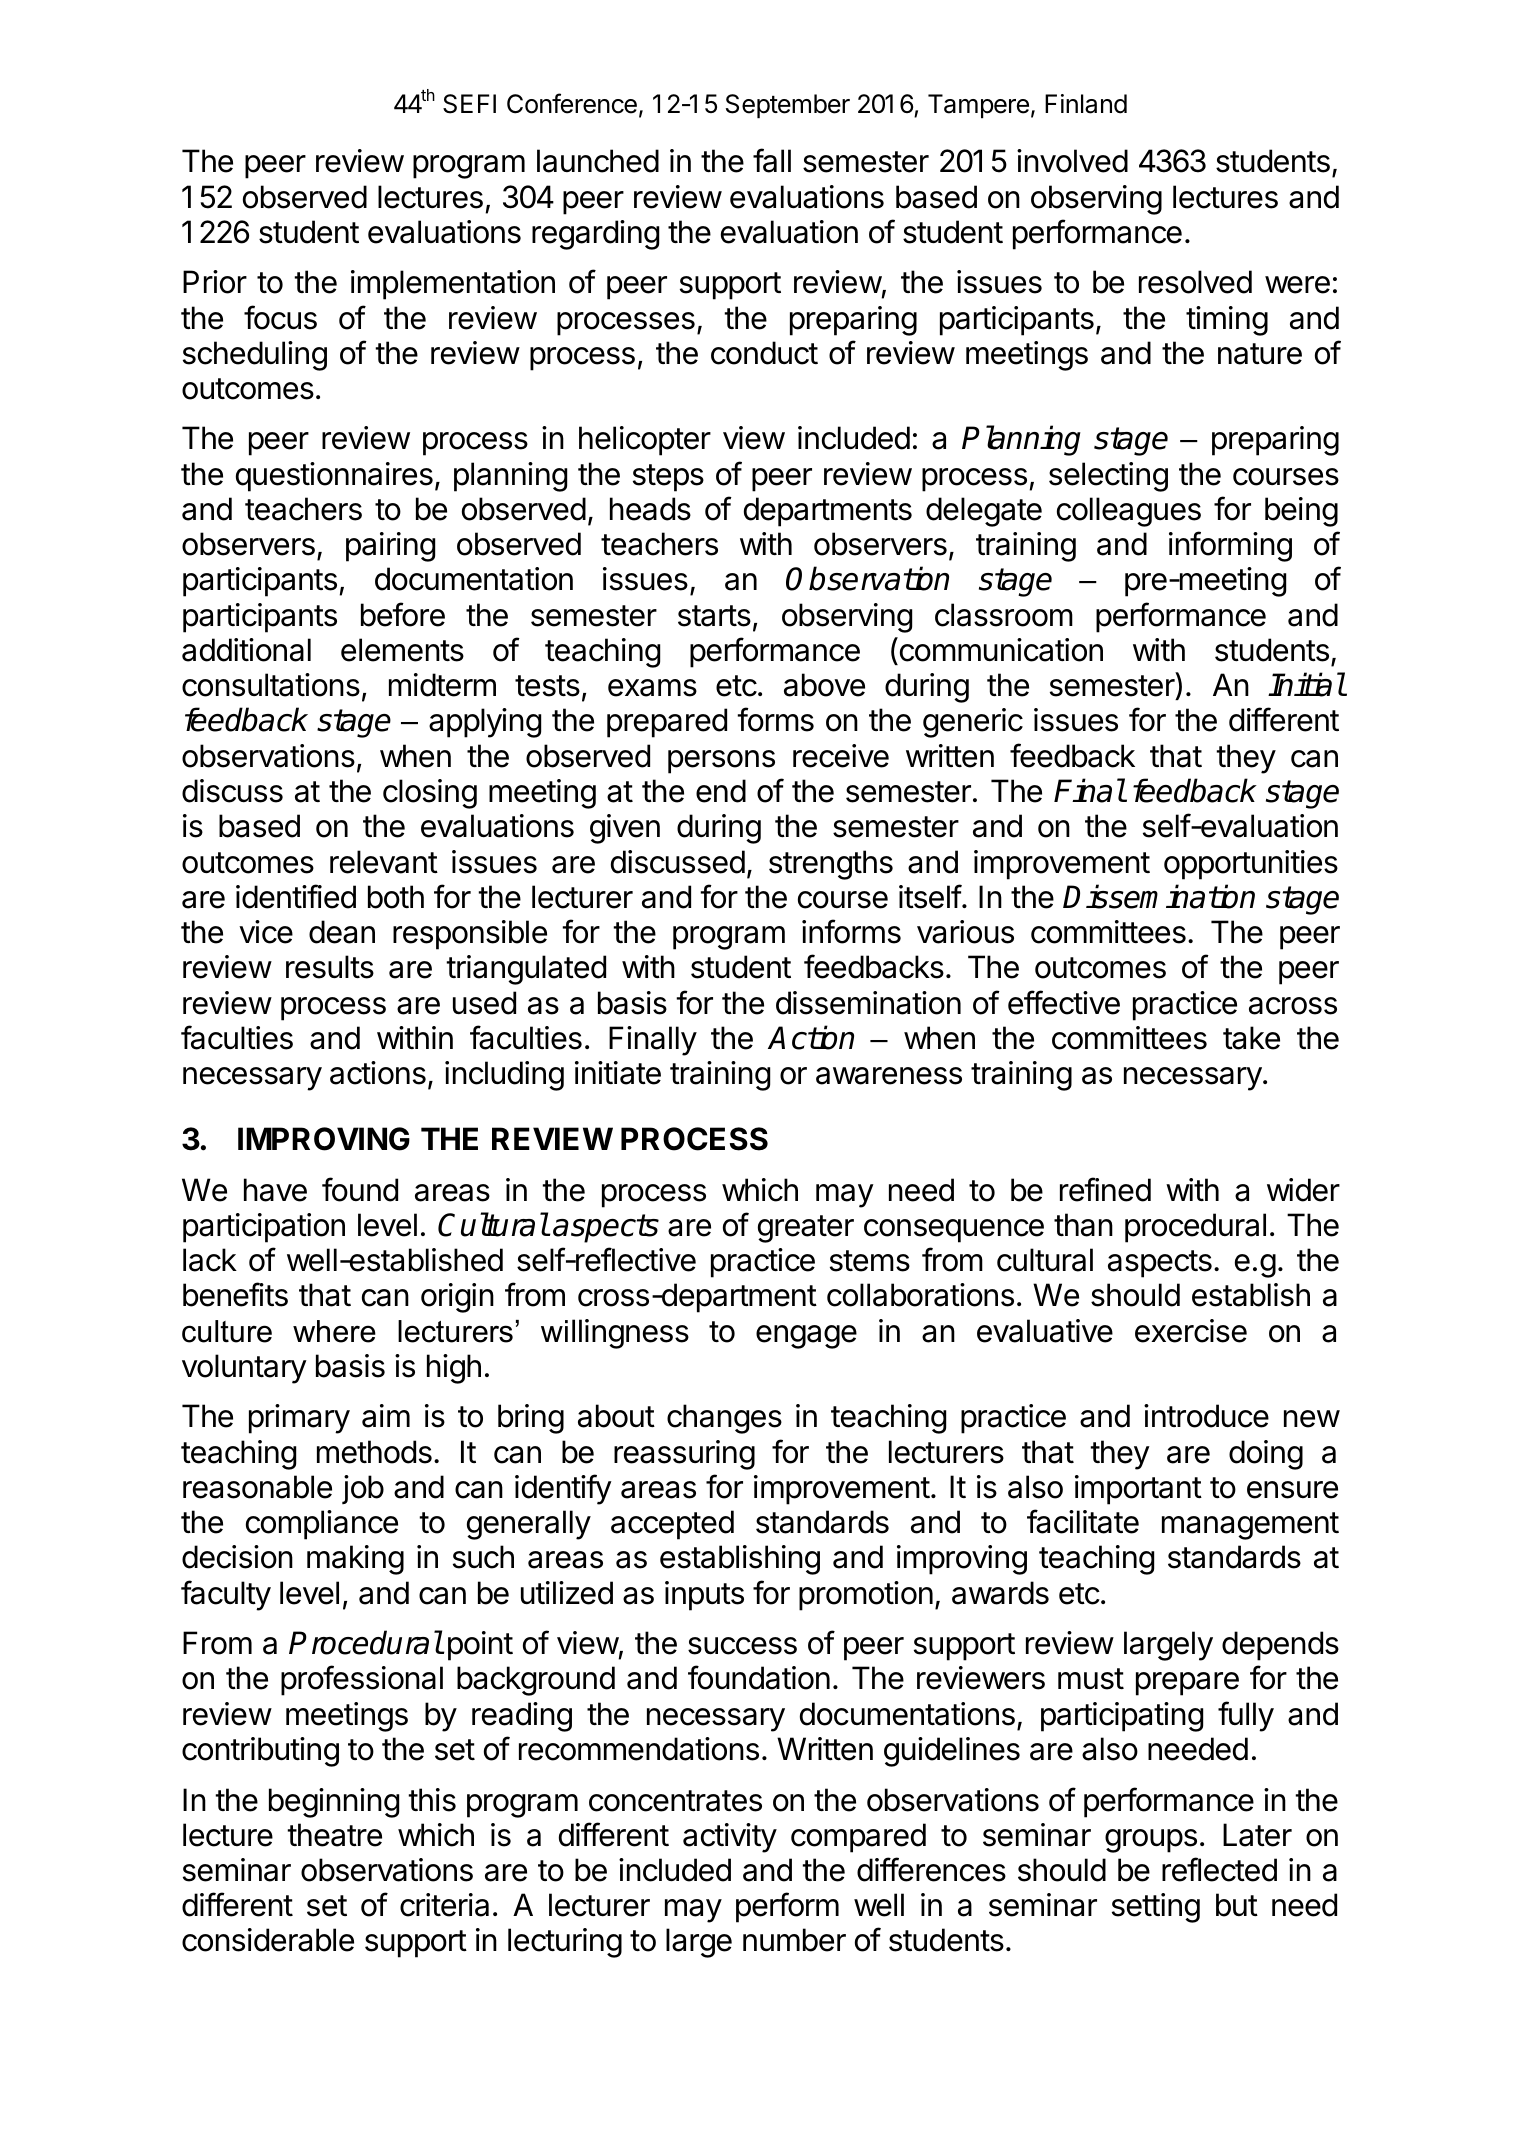 This image has height=2150, width=1520. What do you see at coordinates (721, 762) in the image?
I see `persons` at bounding box center [721, 762].
